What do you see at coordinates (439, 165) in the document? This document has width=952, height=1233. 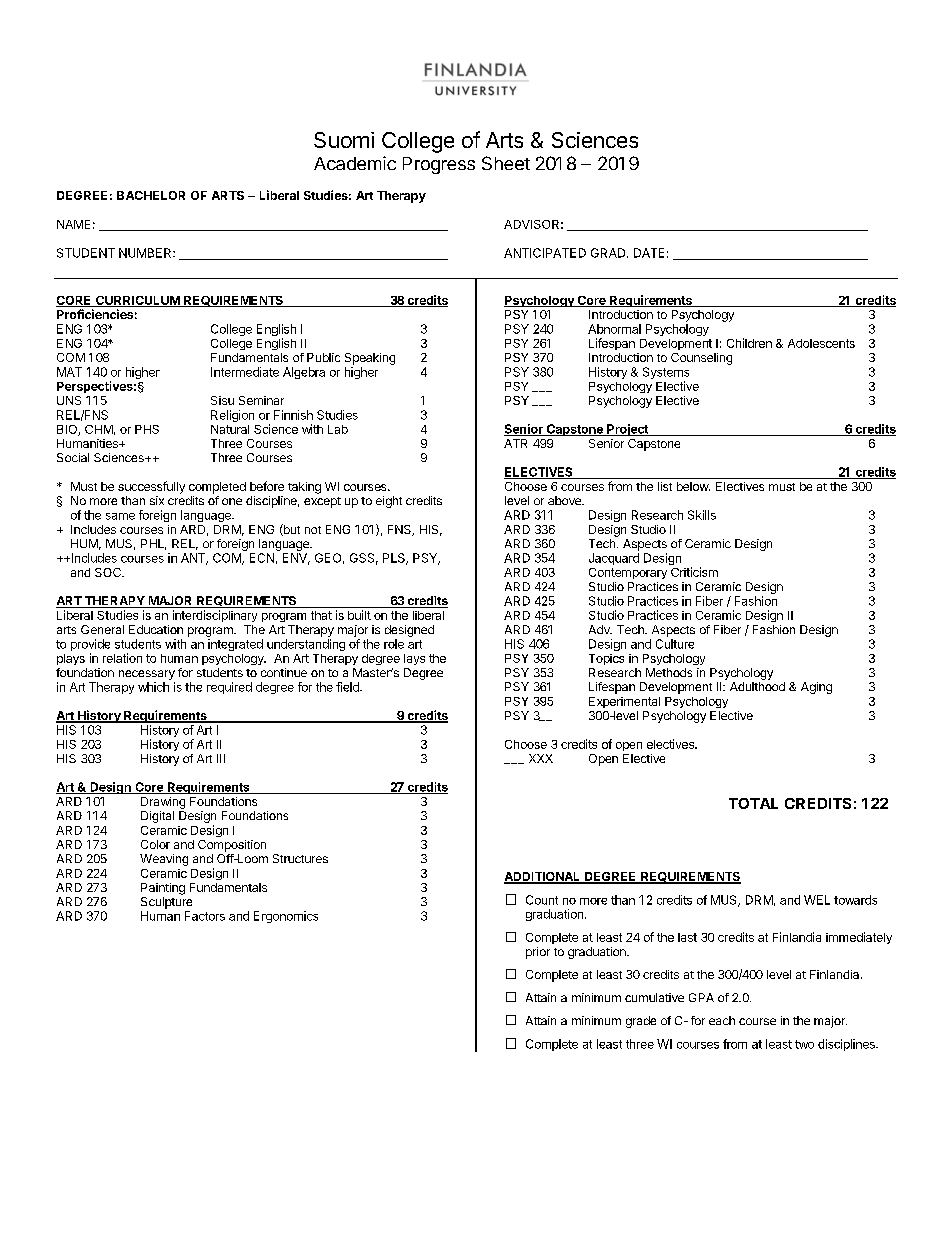 I see `Progress` at bounding box center [439, 165].
